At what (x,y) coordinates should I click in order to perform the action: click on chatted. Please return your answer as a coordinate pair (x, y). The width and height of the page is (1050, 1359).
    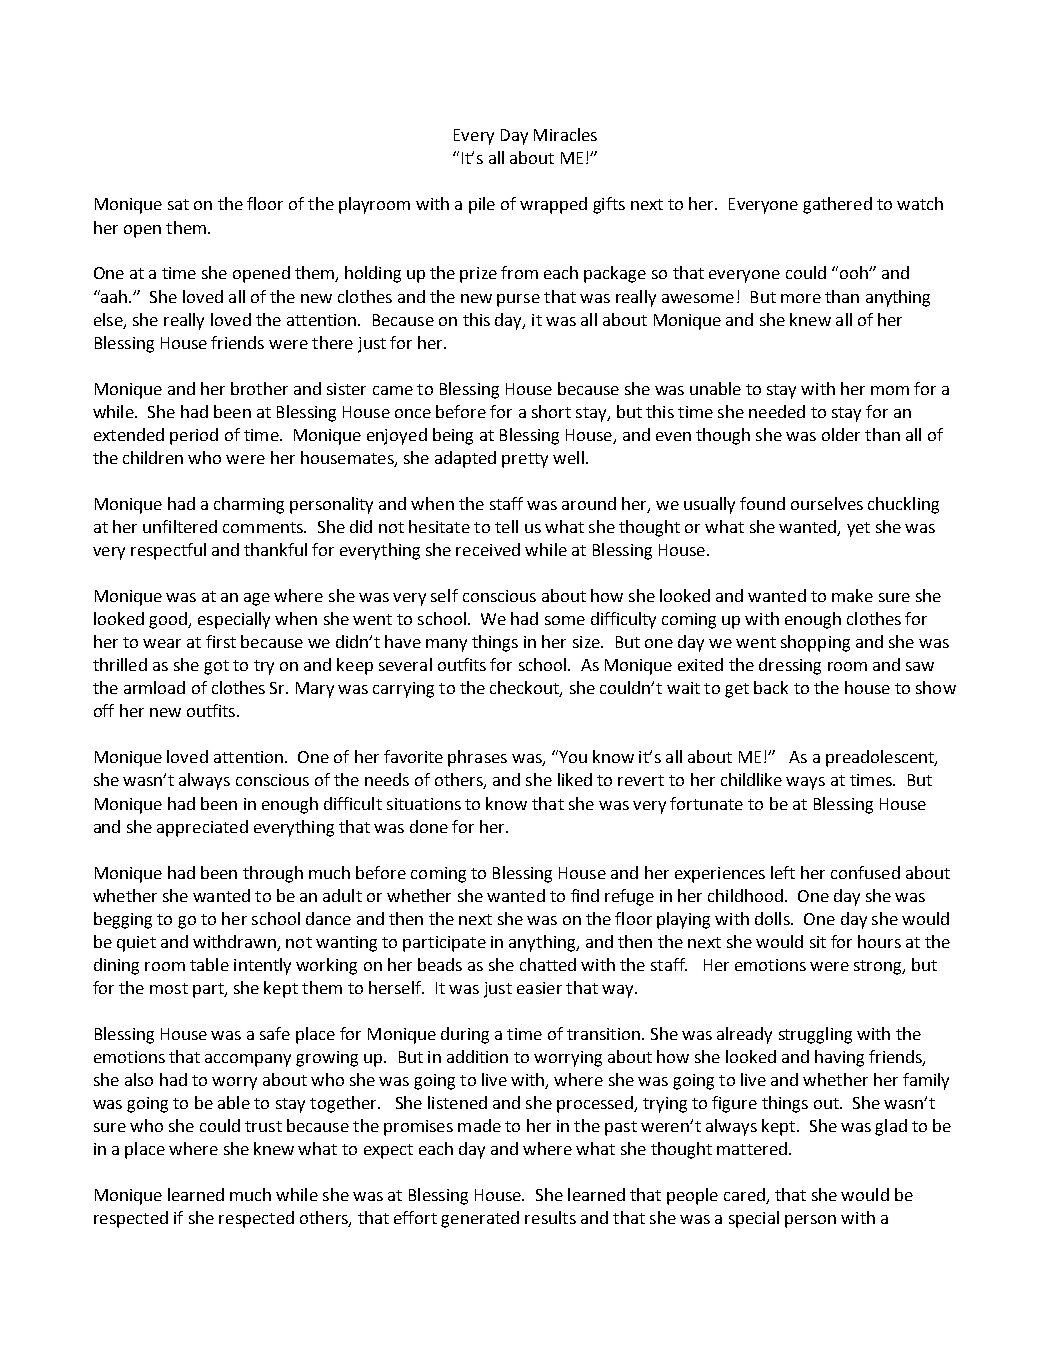
    Looking at the image, I should click on (548, 964).
